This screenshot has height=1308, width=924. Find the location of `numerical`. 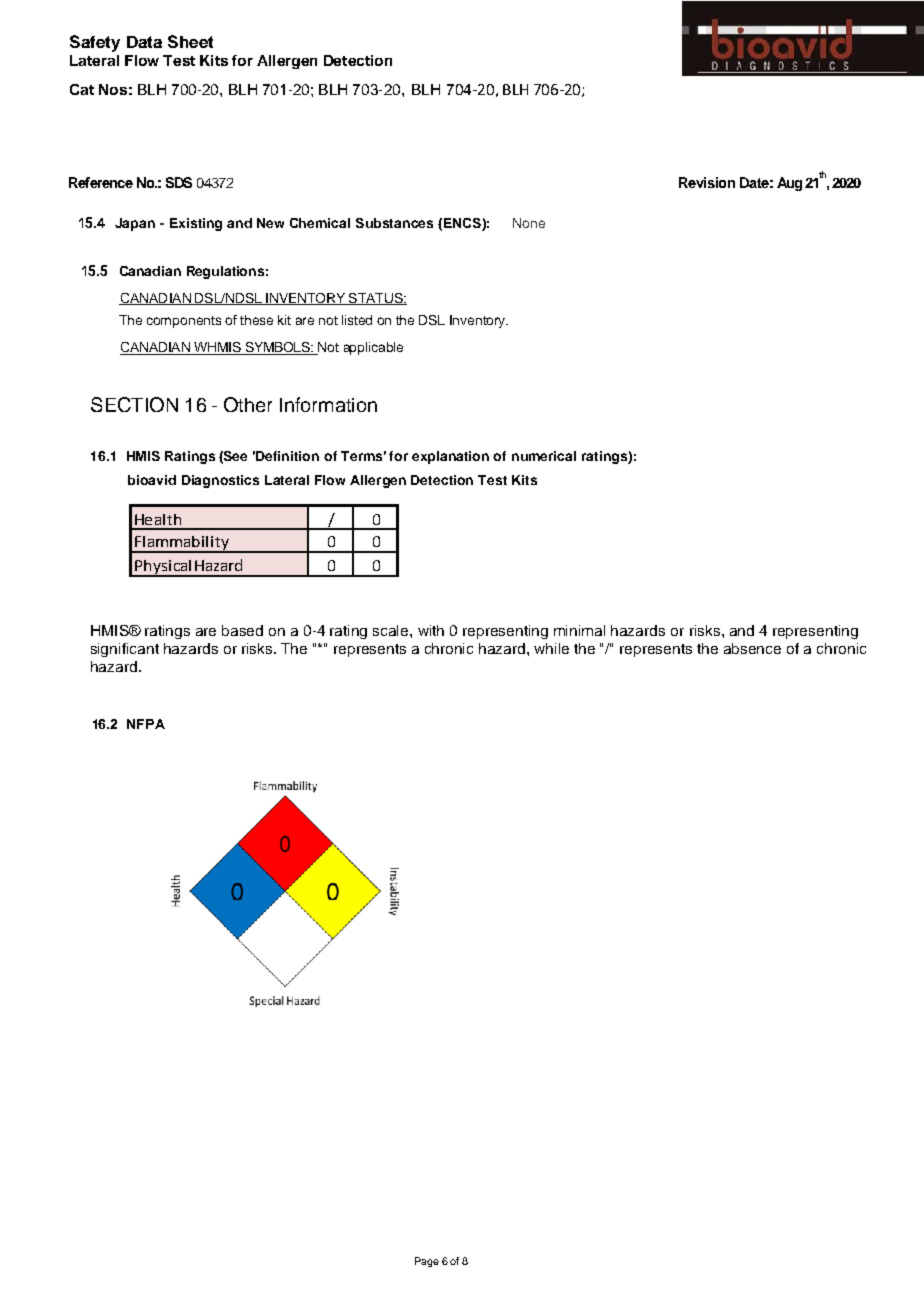

numerical is located at coordinates (544, 456).
